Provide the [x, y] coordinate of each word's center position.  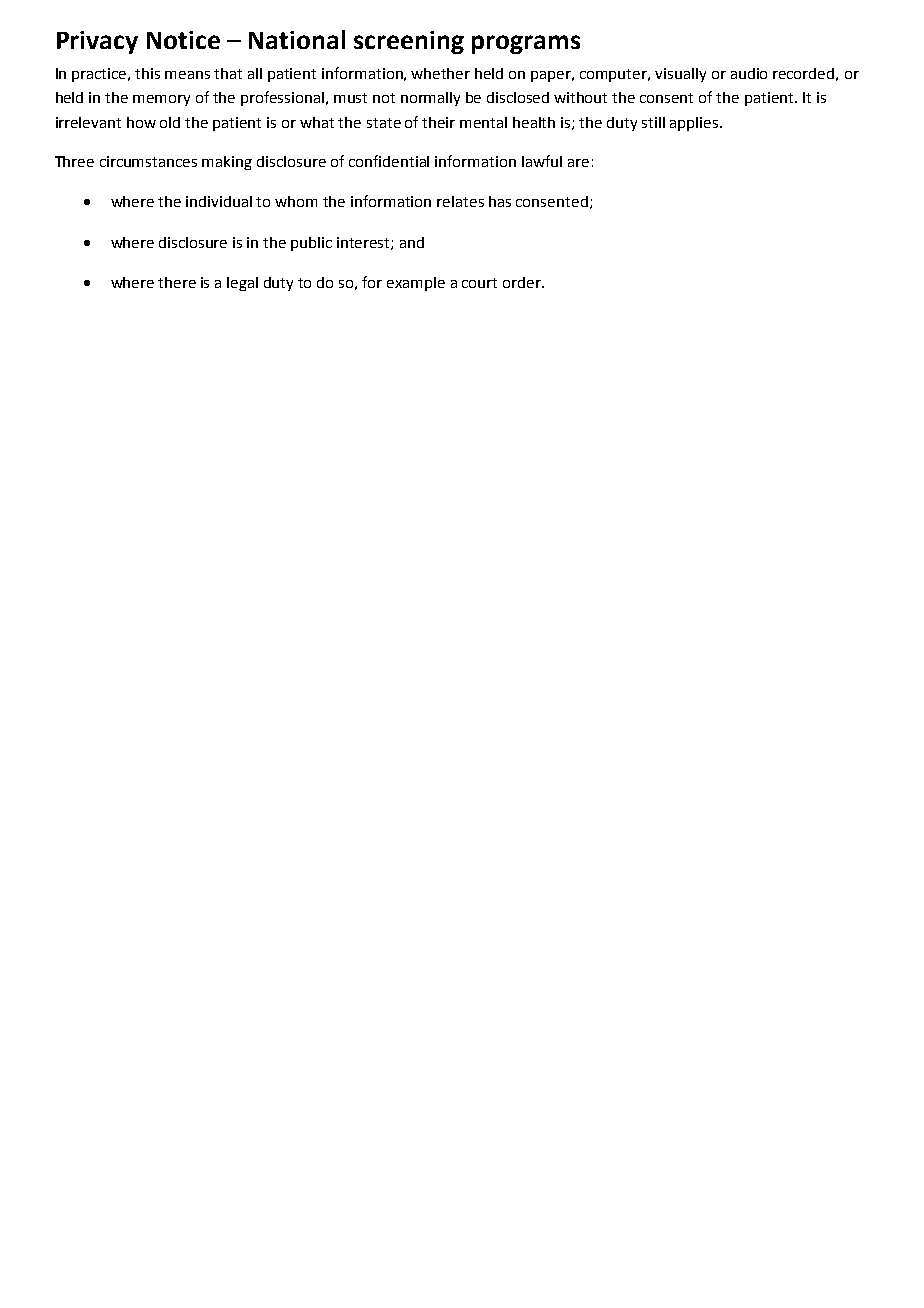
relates [460, 201]
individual [219, 201]
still [653, 122]
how [141, 122]
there [177, 282]
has [500, 201]
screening [409, 42]
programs [526, 44]
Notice [183, 40]
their [438, 122]
